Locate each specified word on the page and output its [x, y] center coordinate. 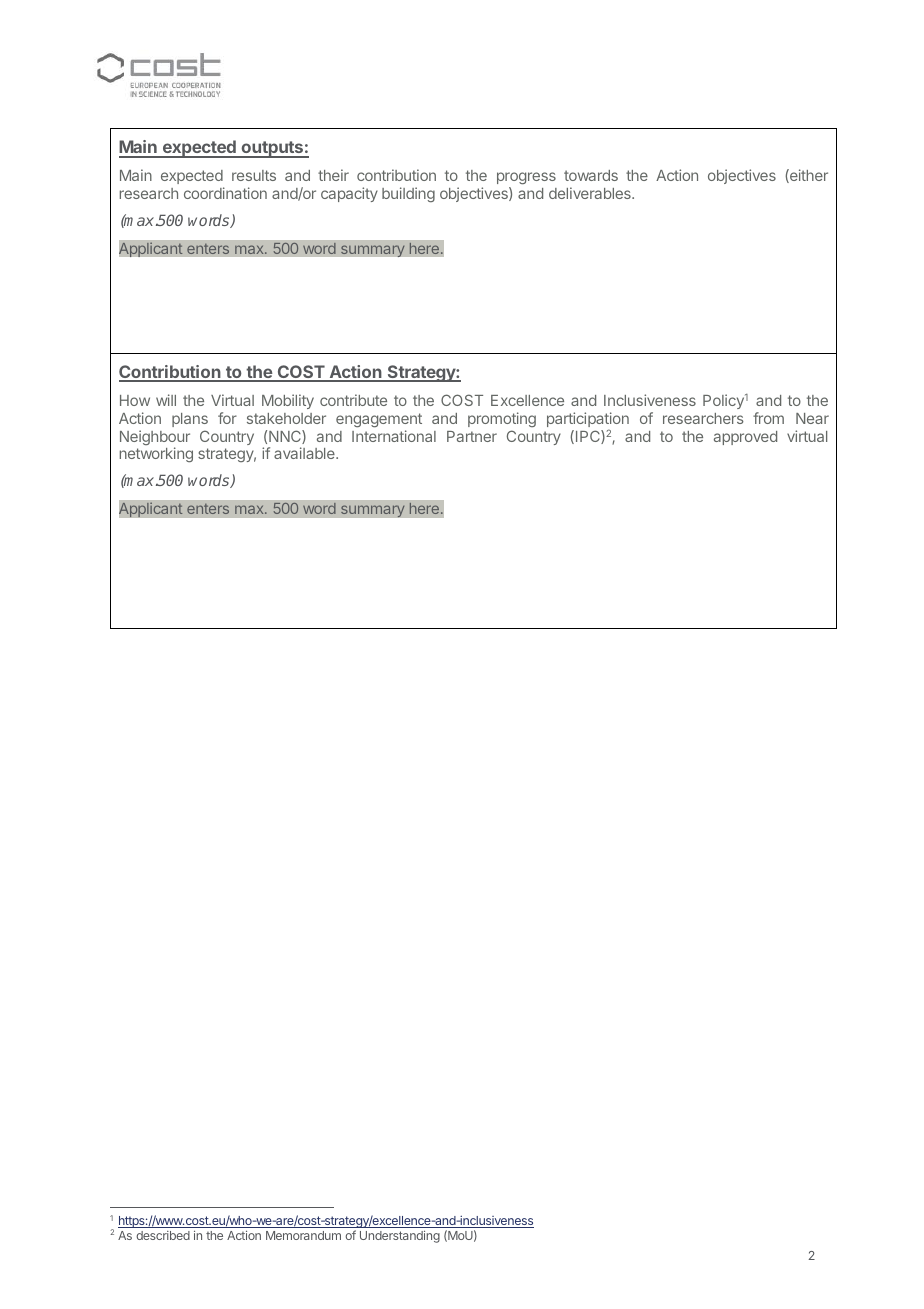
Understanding [400, 1236]
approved [745, 438]
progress [526, 180]
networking [156, 454]
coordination [225, 193]
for [227, 418]
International [394, 436]
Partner [472, 436]
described [163, 1235]
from [768, 418]
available [305, 453]
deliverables [591, 193]
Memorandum [303, 1235]
